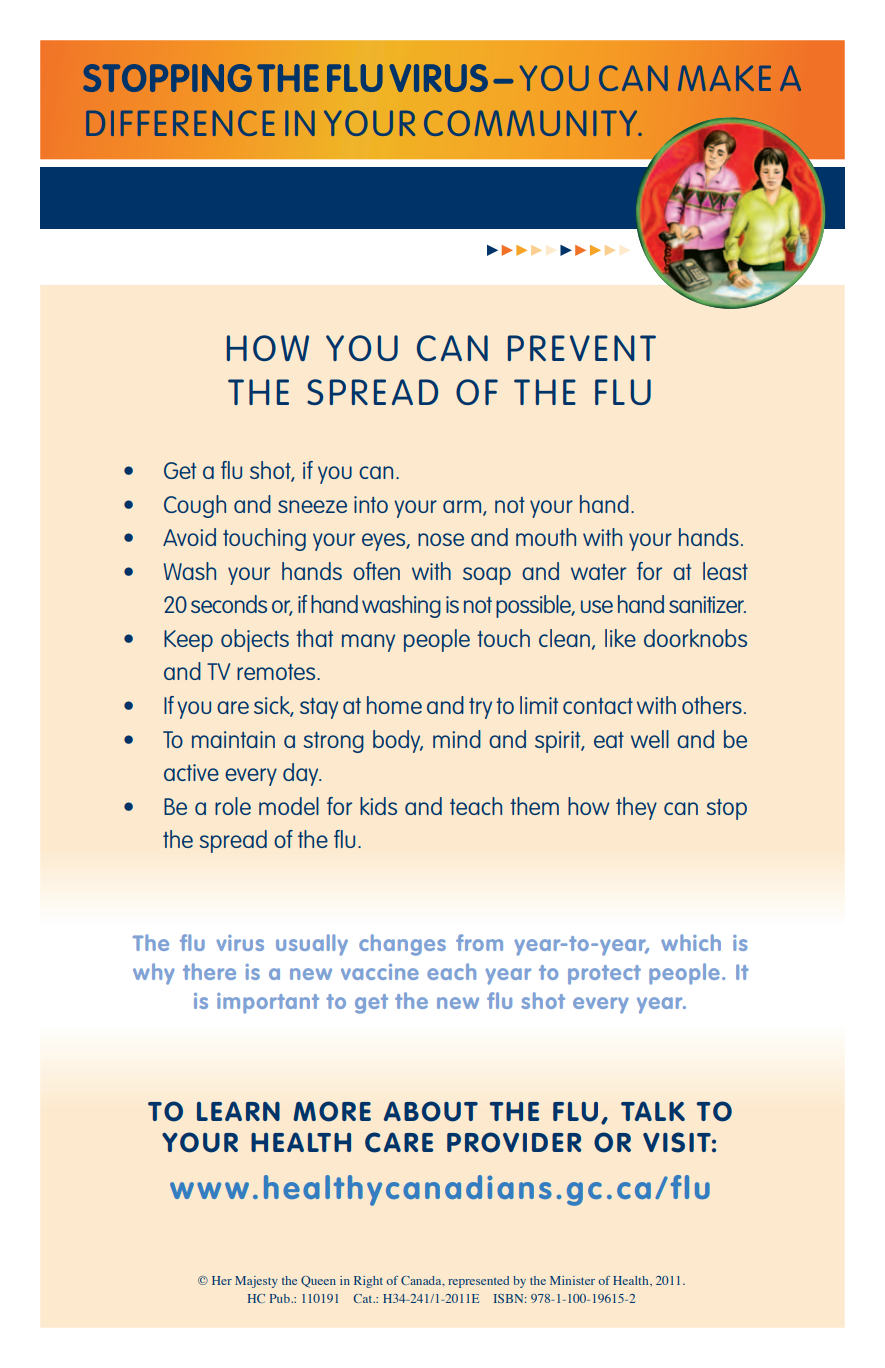 The height and width of the screenshot is (1368, 885). What do you see at coordinates (691, 942) in the screenshot?
I see `which` at bounding box center [691, 942].
